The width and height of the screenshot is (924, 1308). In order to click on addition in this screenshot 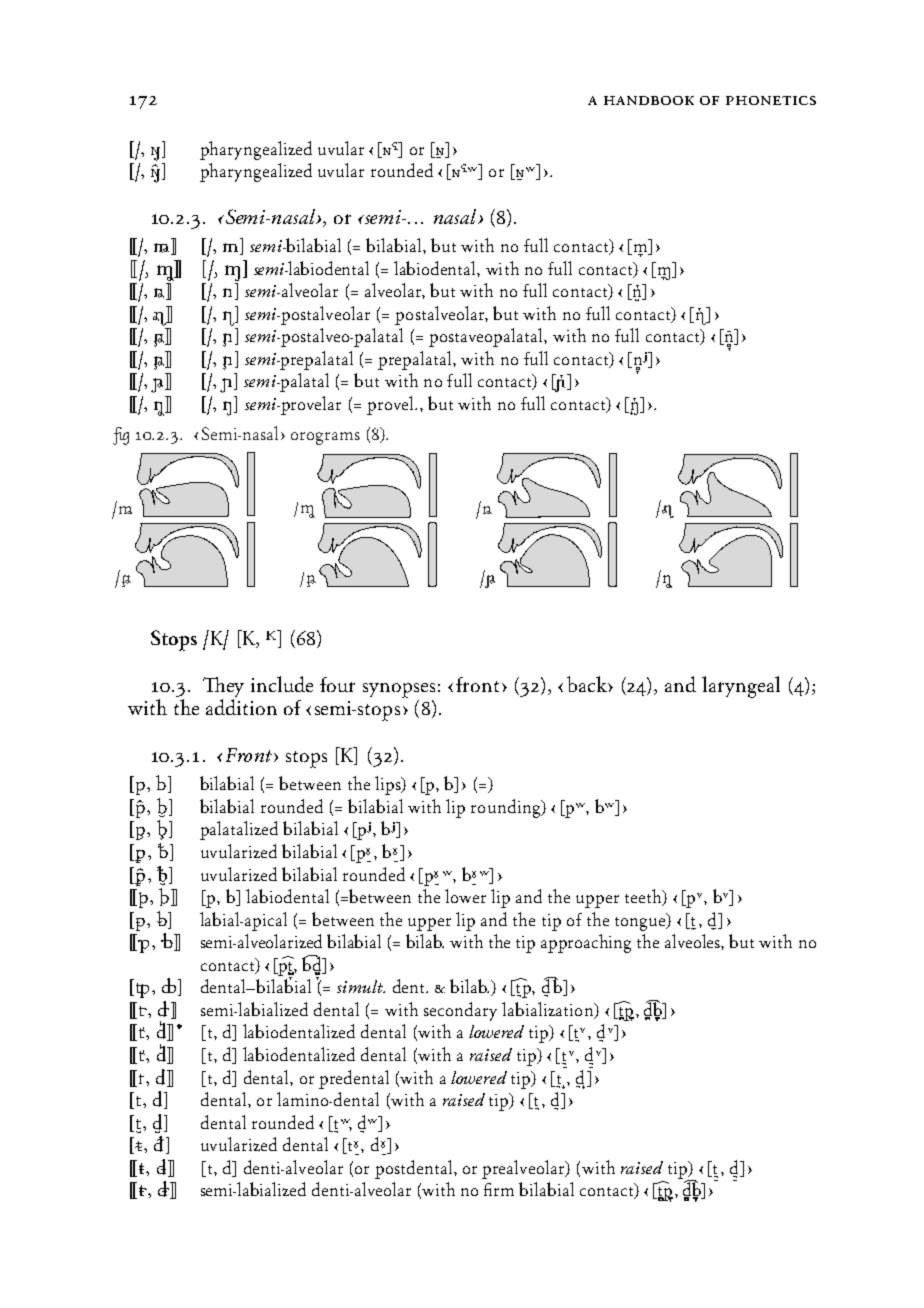, I will do `click(241, 707)`.
